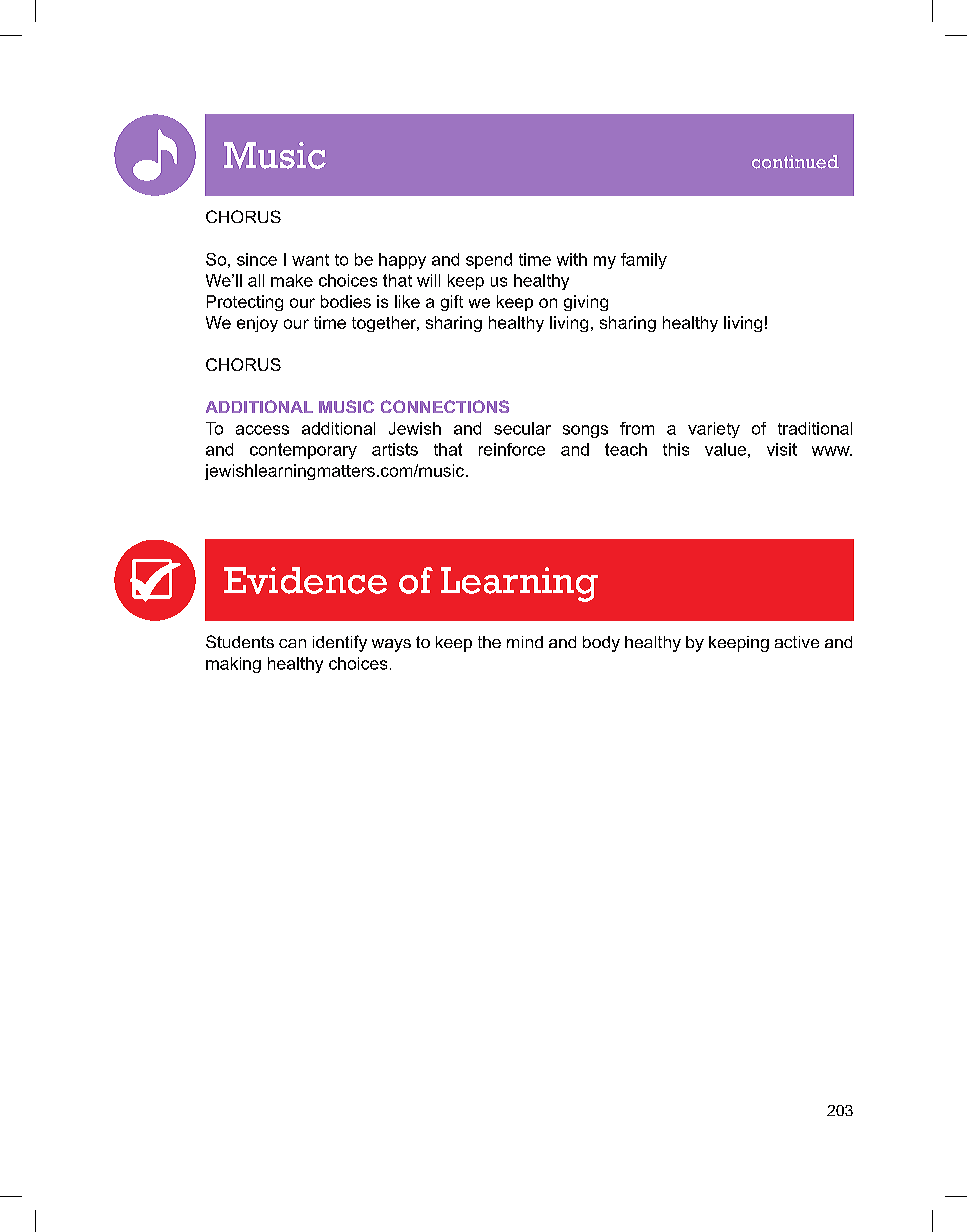 Image resolution: width=968 pixels, height=1232 pixels. Describe the element at coordinates (522, 428) in the page. I see `secular` at that location.
